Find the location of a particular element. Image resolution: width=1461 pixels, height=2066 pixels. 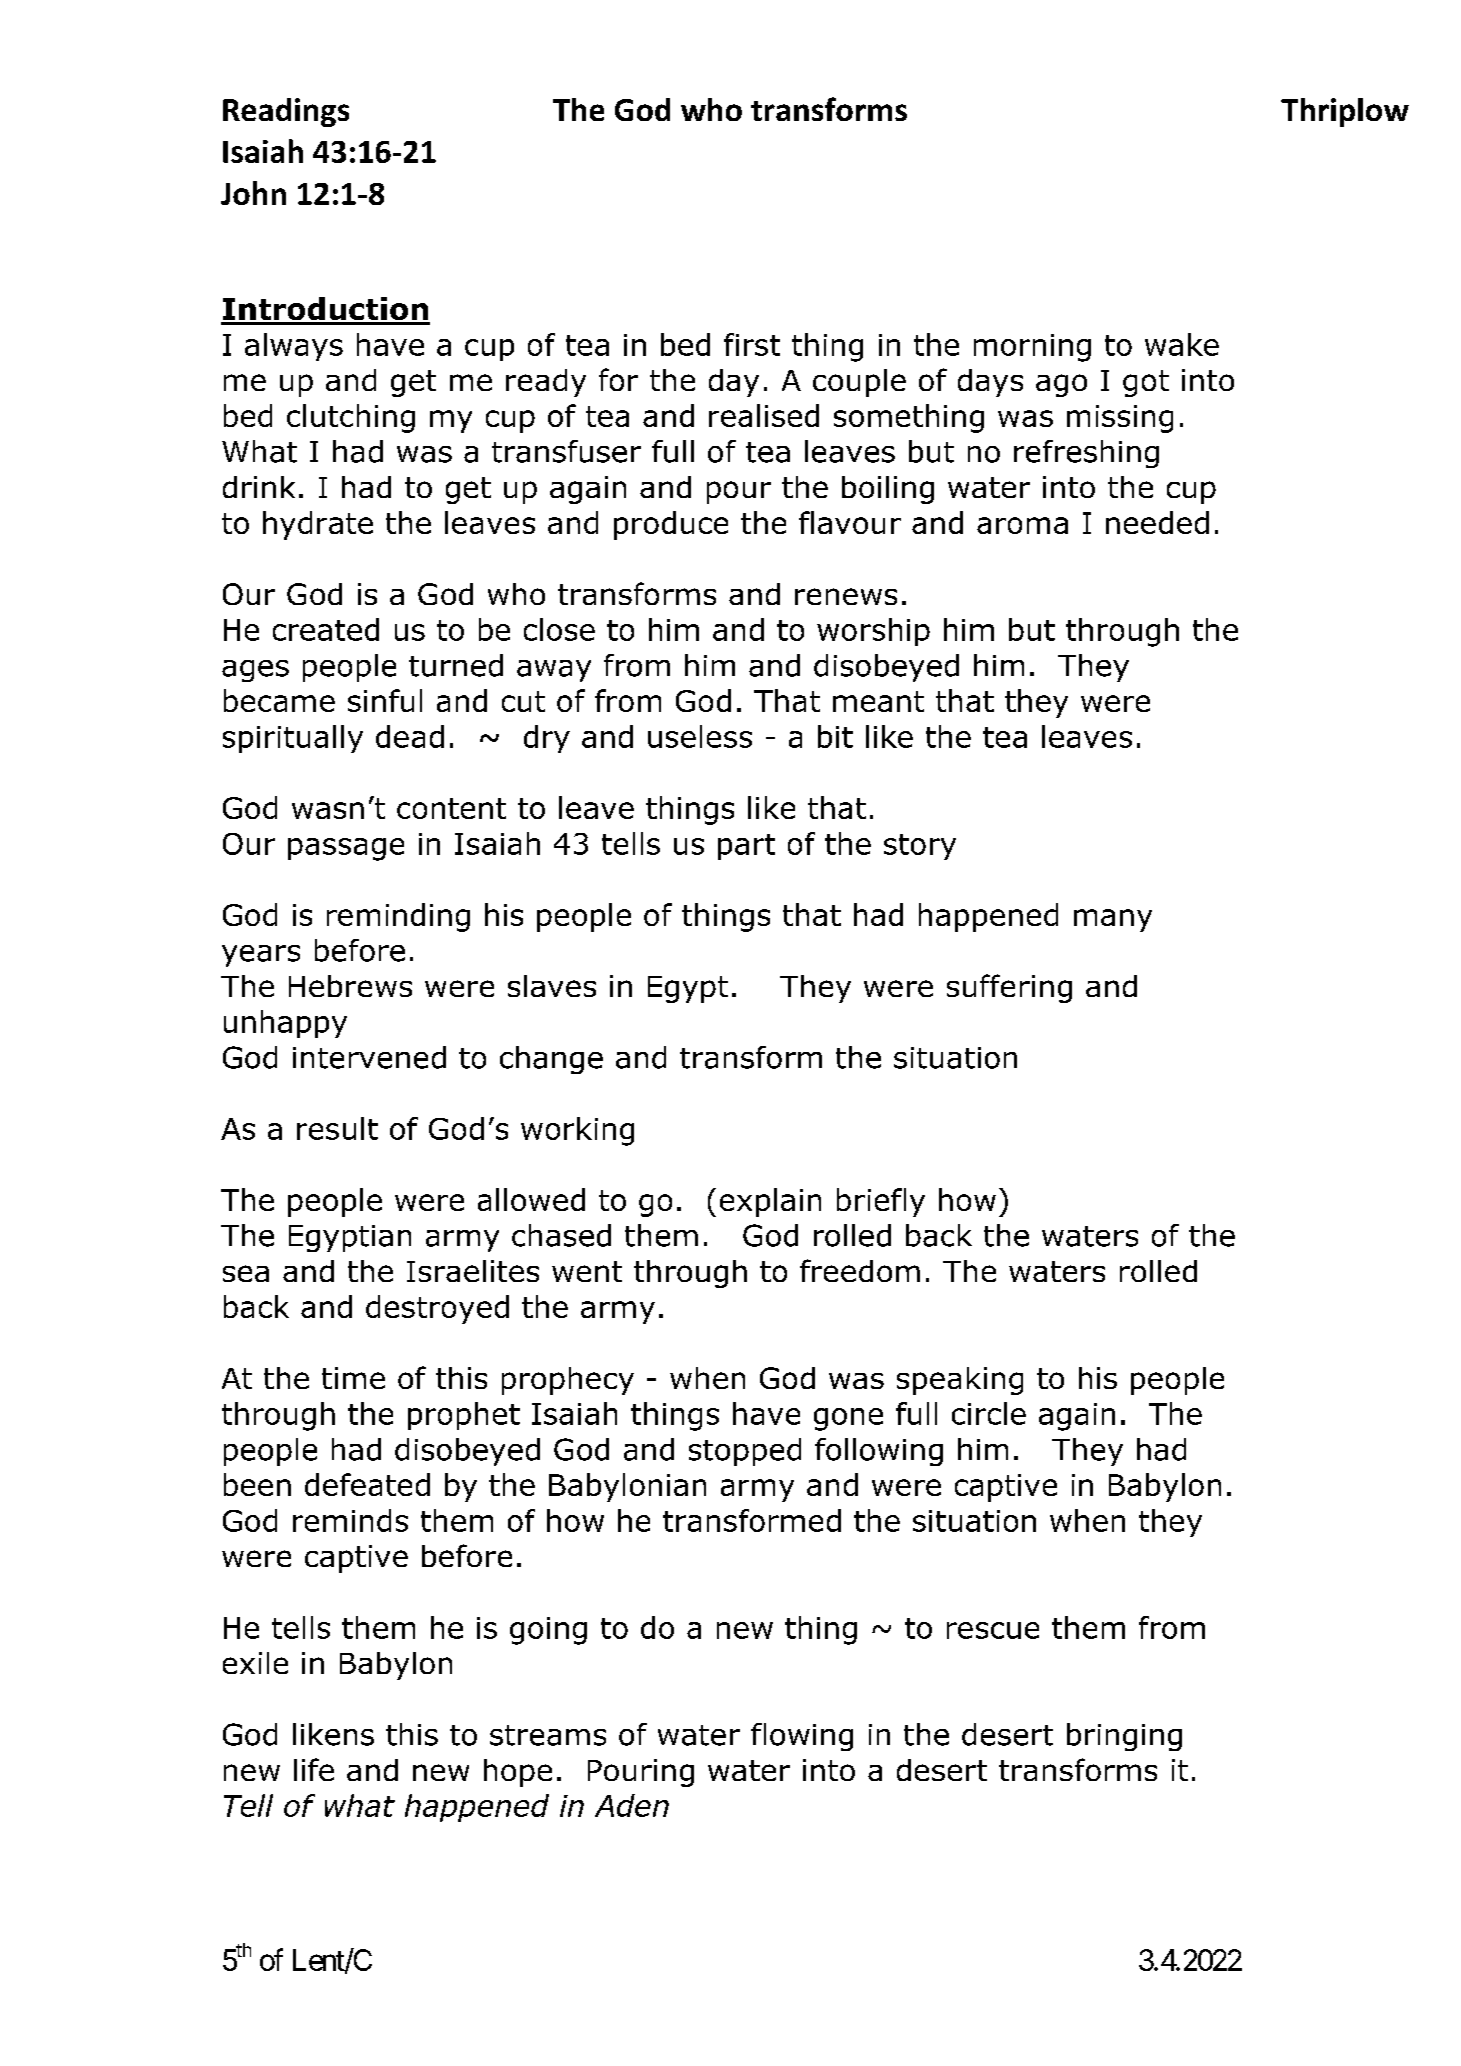

life is located at coordinates (314, 1769).
